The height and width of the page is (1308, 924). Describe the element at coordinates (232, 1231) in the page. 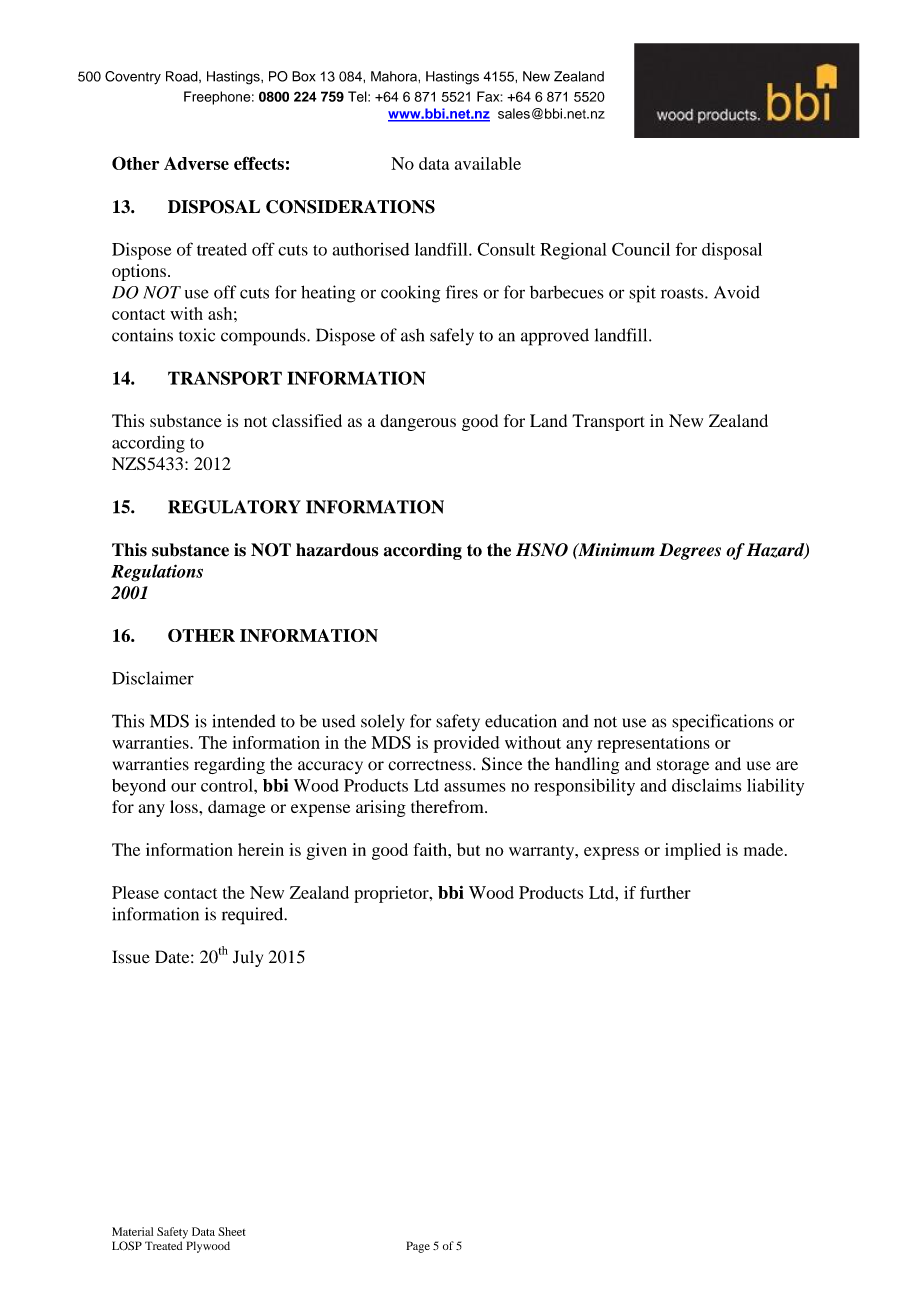

I see `Sheet` at that location.
